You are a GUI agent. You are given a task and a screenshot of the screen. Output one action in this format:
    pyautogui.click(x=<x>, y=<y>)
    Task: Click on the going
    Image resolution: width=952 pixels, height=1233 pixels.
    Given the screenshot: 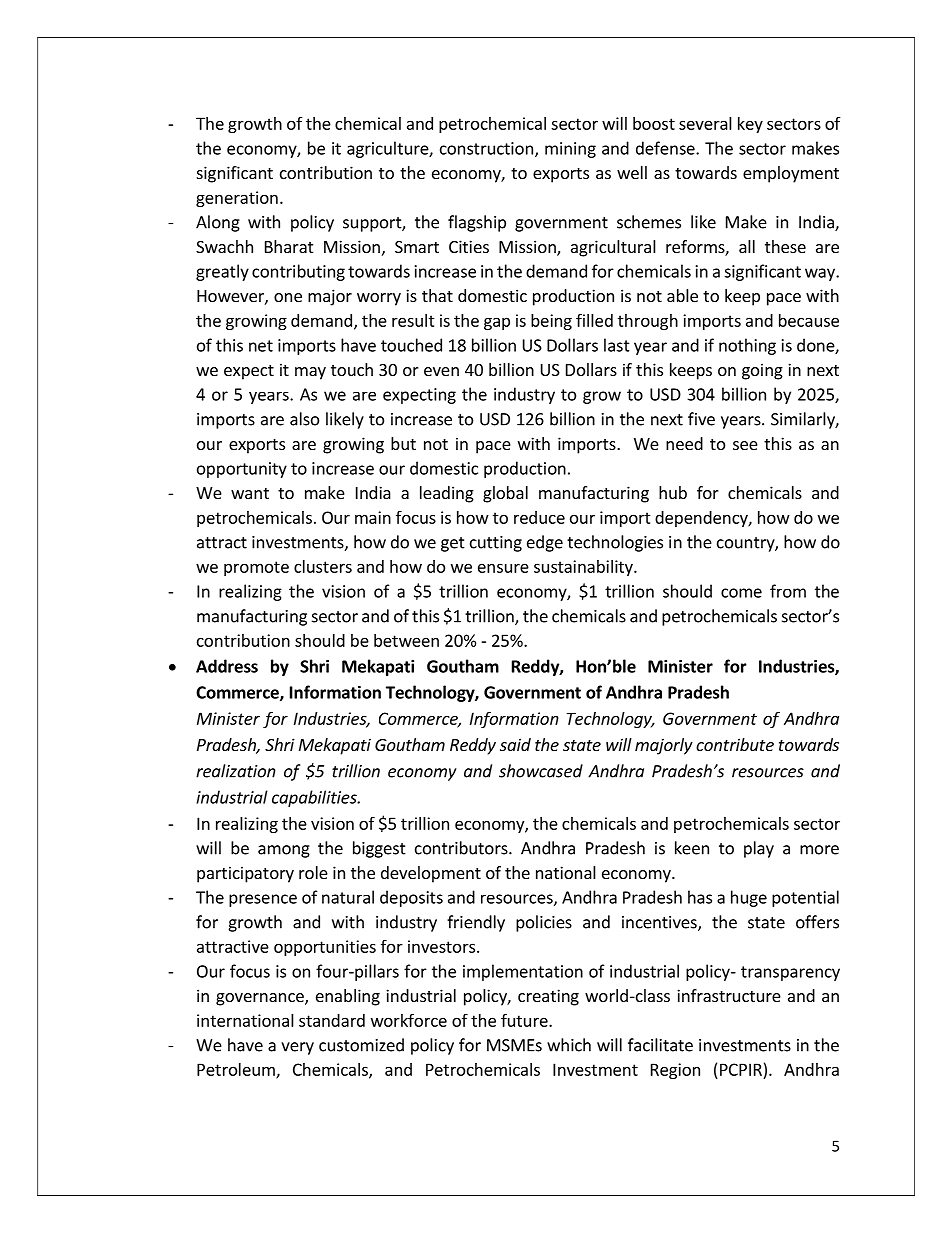 What is the action you would take?
    pyautogui.click(x=762, y=371)
